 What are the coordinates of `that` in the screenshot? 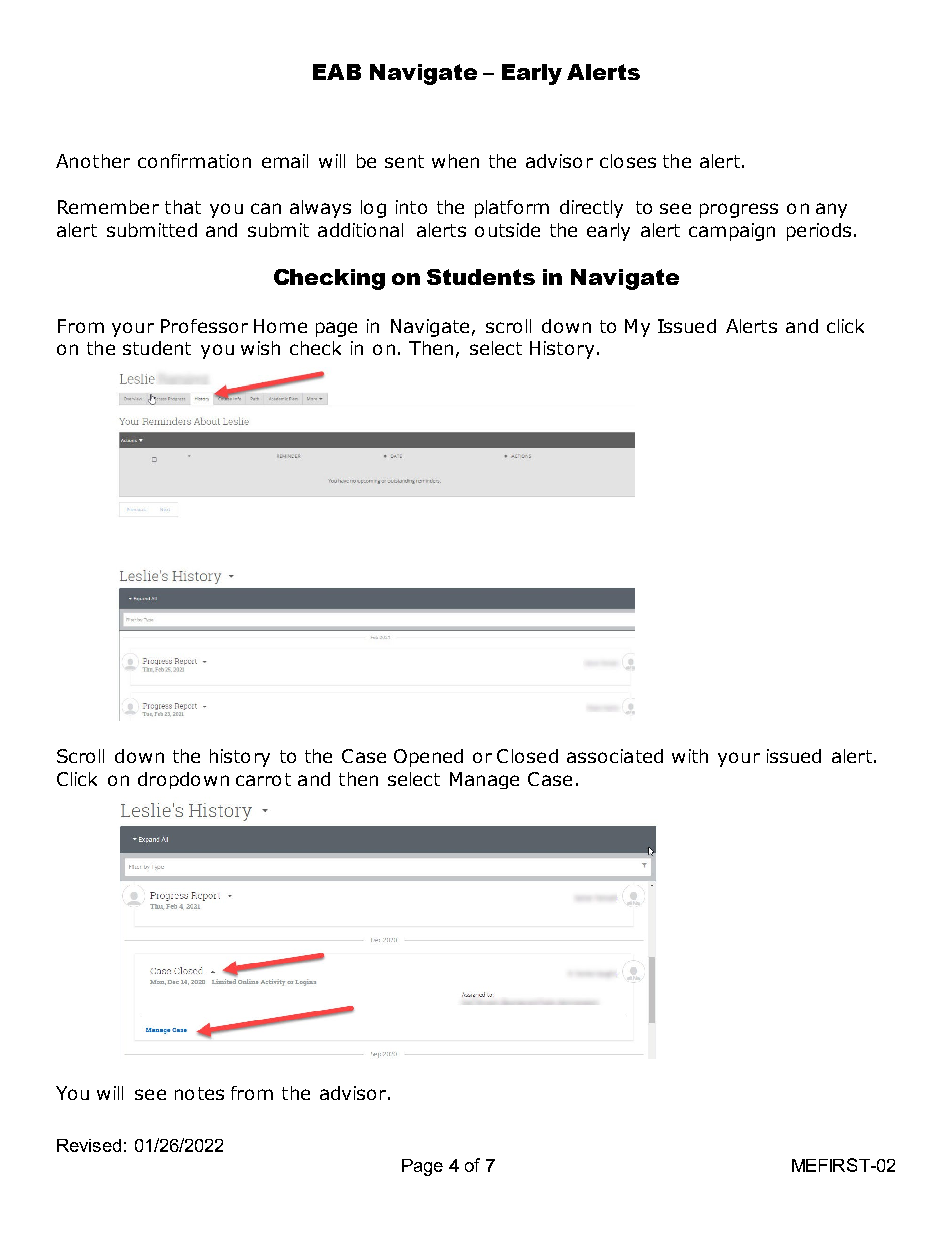 It's located at (183, 207).
